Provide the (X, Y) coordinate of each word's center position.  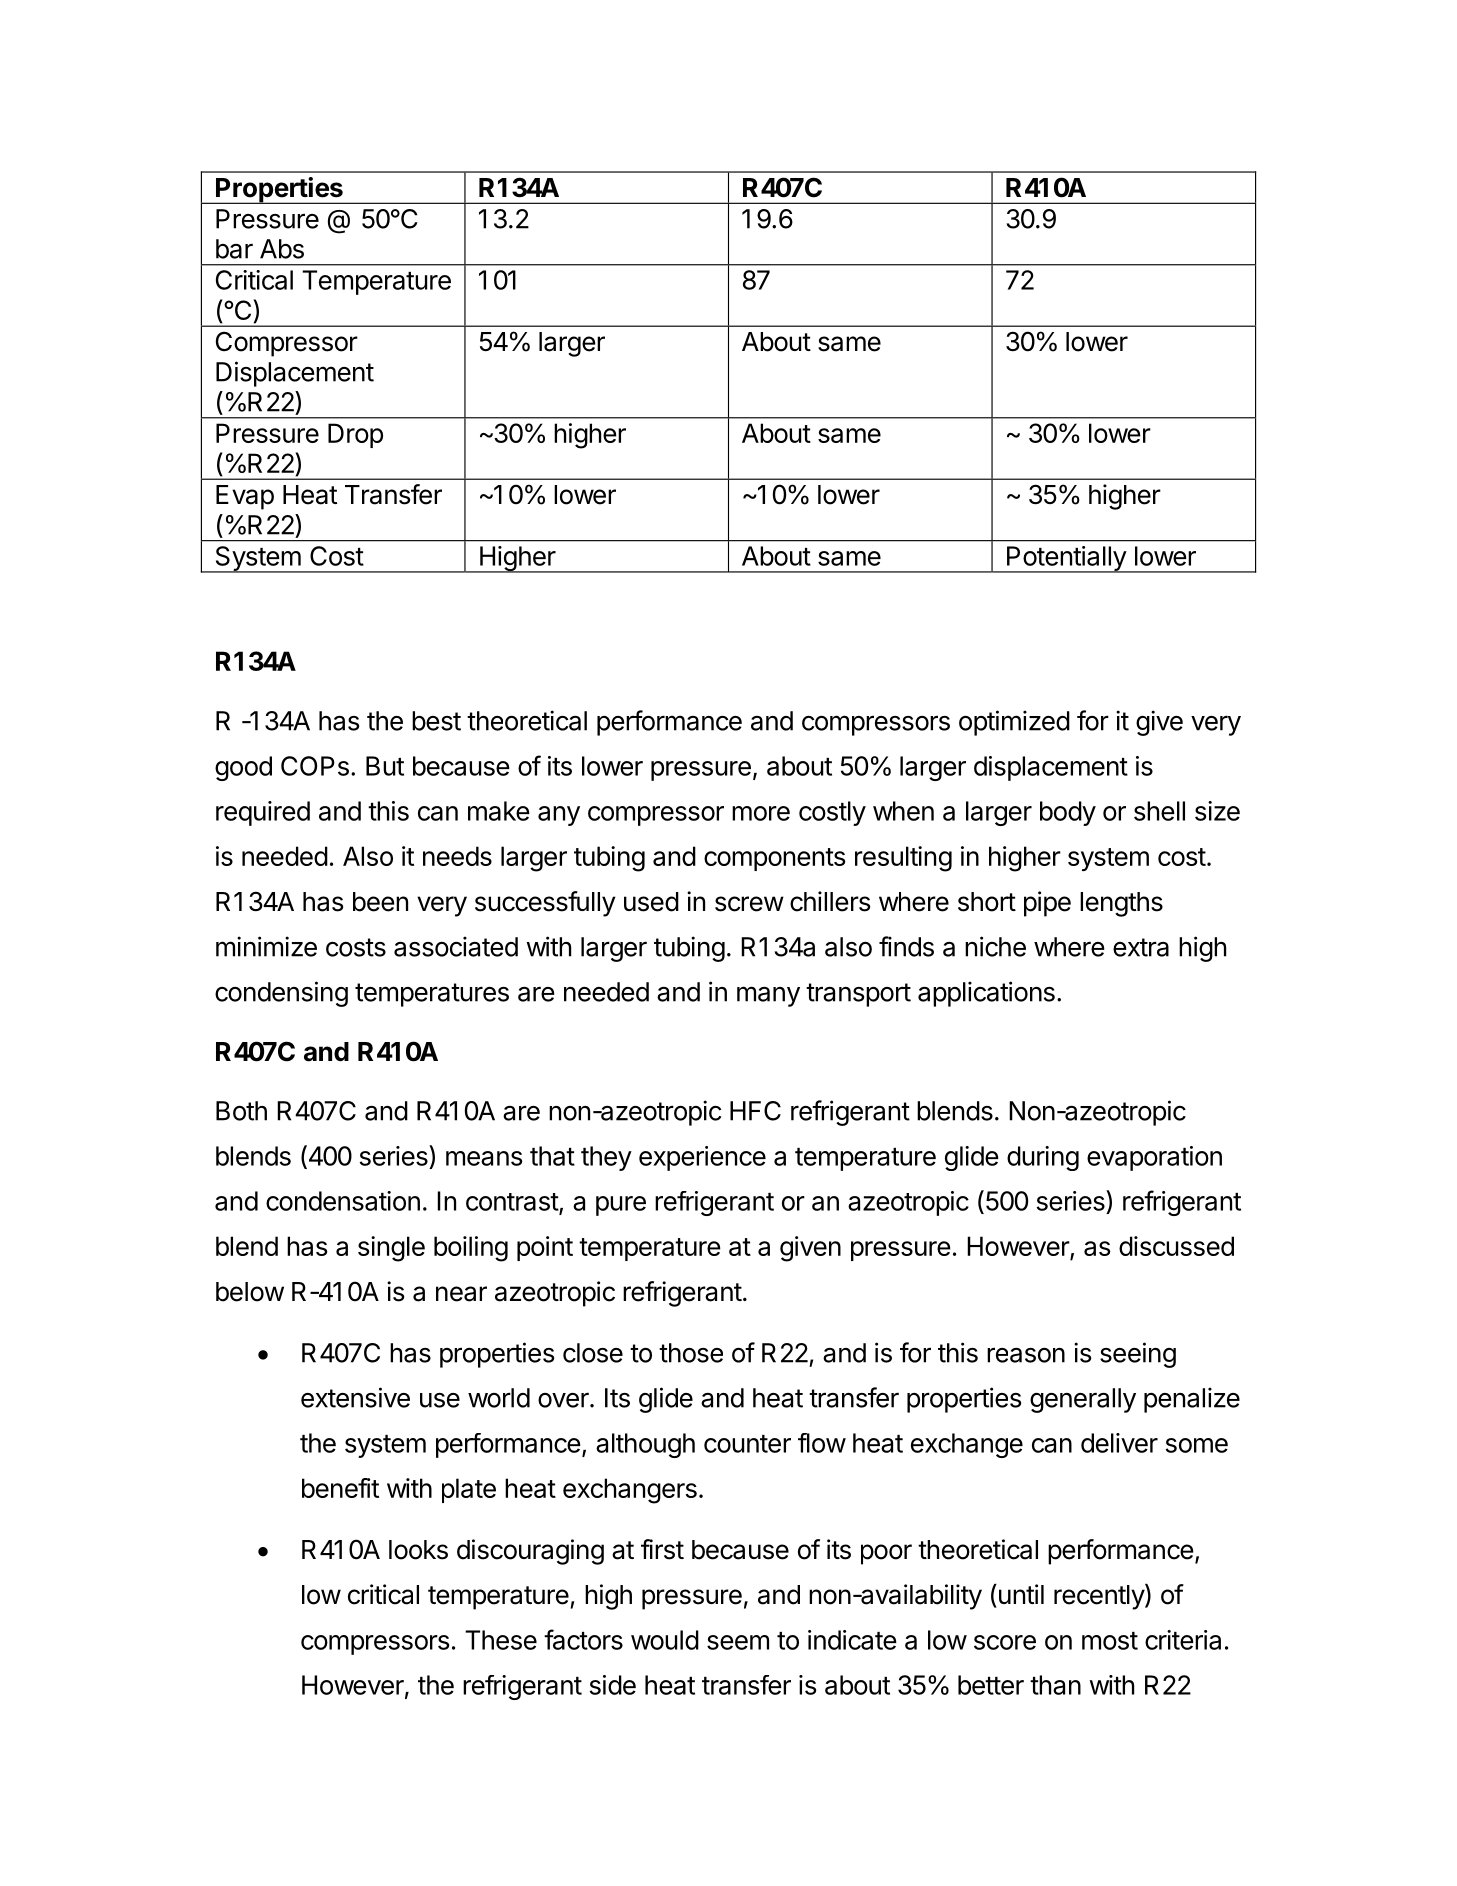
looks (418, 1550)
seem (738, 1642)
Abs (282, 249)
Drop (355, 435)
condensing (281, 994)
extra (1141, 947)
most (1110, 1641)
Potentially (1066, 559)
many (768, 996)
